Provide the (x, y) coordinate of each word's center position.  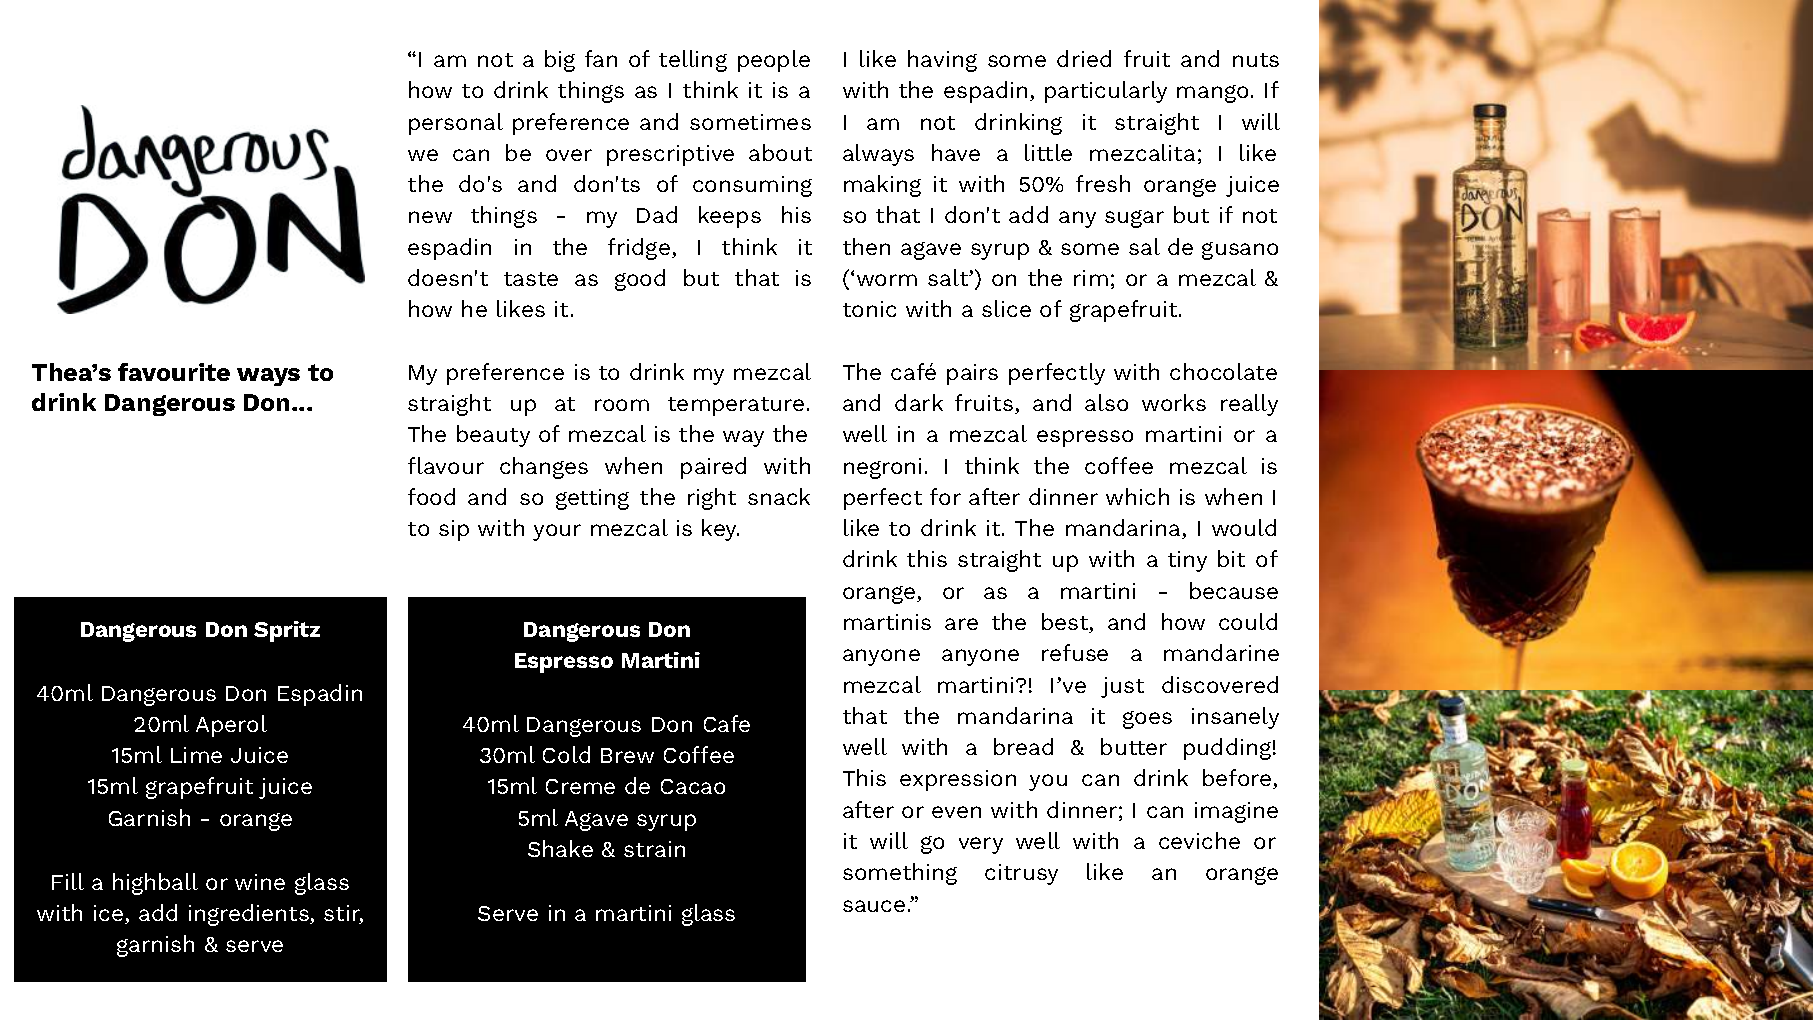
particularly (1106, 92)
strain (654, 849)
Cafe (727, 723)
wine (260, 882)
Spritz (287, 631)
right (712, 499)
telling (693, 61)
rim (1091, 278)
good (640, 280)
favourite (174, 372)
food (431, 496)
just (1122, 687)
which (1137, 496)
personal (456, 124)
